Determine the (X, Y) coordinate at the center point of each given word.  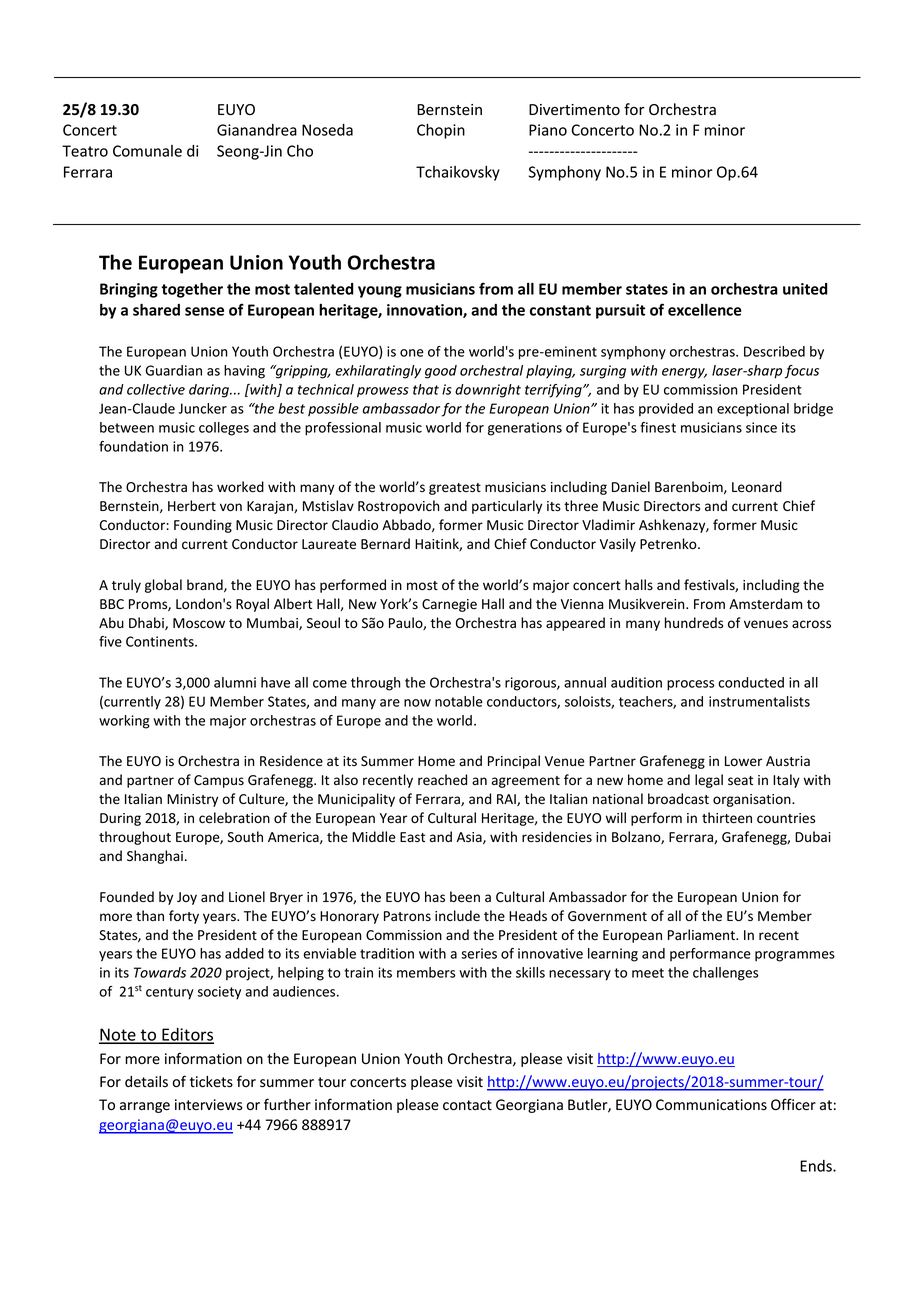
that (426, 389)
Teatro (85, 151)
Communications (711, 1105)
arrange (145, 1107)
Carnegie (449, 605)
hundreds (694, 623)
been (465, 897)
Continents (161, 641)
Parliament (702, 935)
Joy (187, 898)
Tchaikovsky (458, 173)
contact (467, 1105)
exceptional (753, 410)
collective (156, 389)
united (805, 289)
